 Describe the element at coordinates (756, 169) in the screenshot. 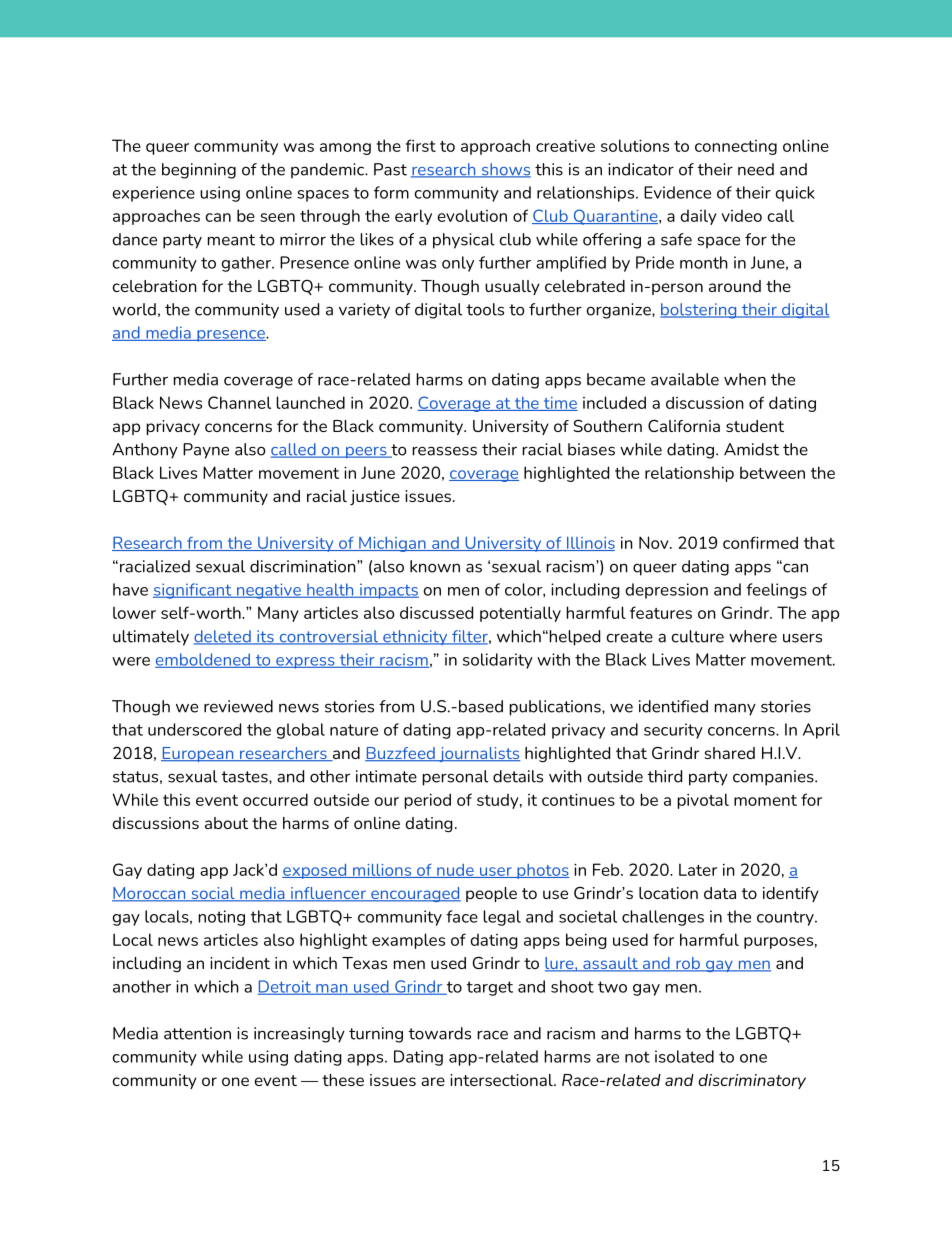

I see `need` at that location.
